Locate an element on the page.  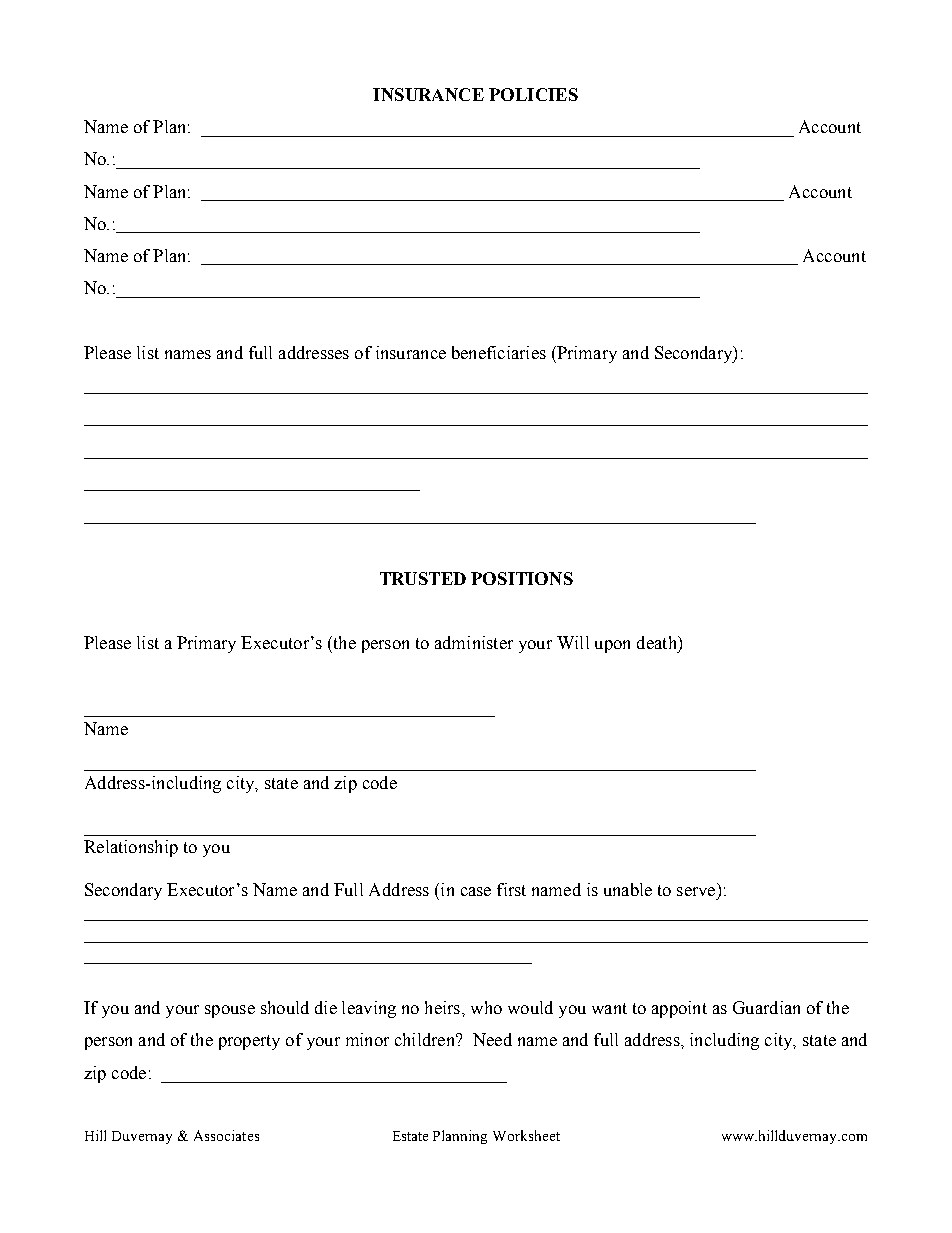
POSITIONS is located at coordinates (522, 578).
